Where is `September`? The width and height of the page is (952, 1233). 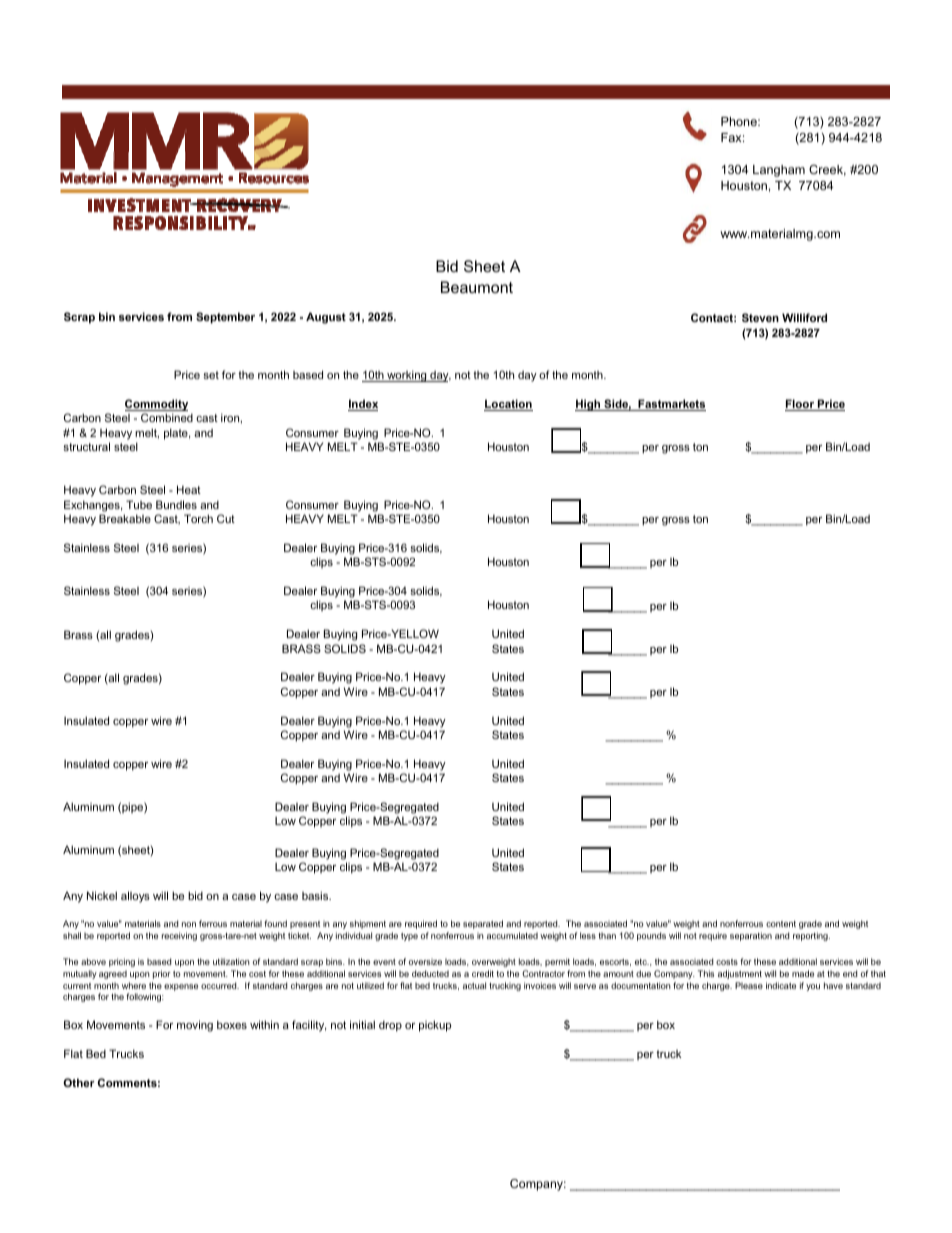
September is located at coordinates (225, 318).
